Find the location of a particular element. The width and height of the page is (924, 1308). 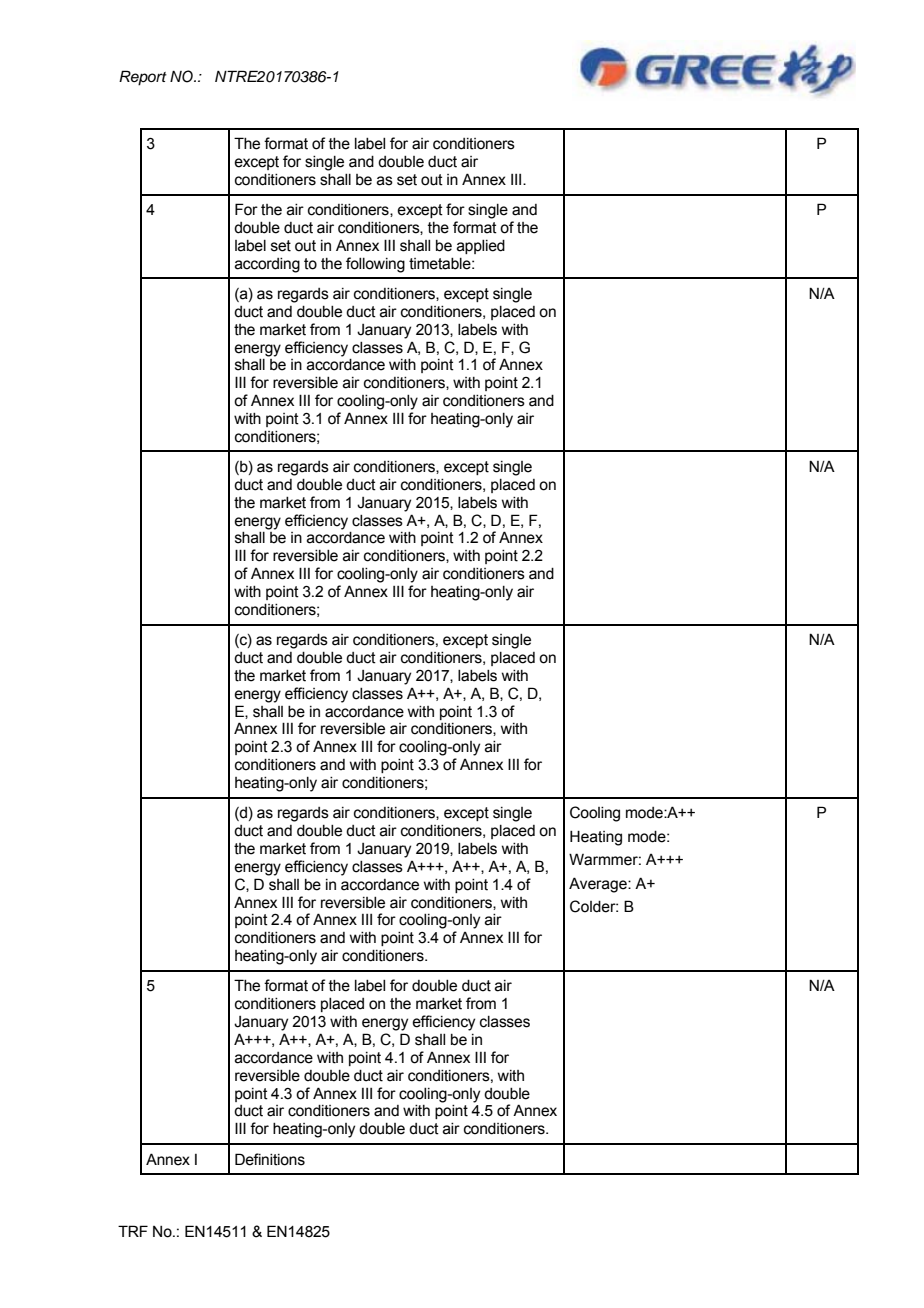

according is located at coordinates (267, 265).
